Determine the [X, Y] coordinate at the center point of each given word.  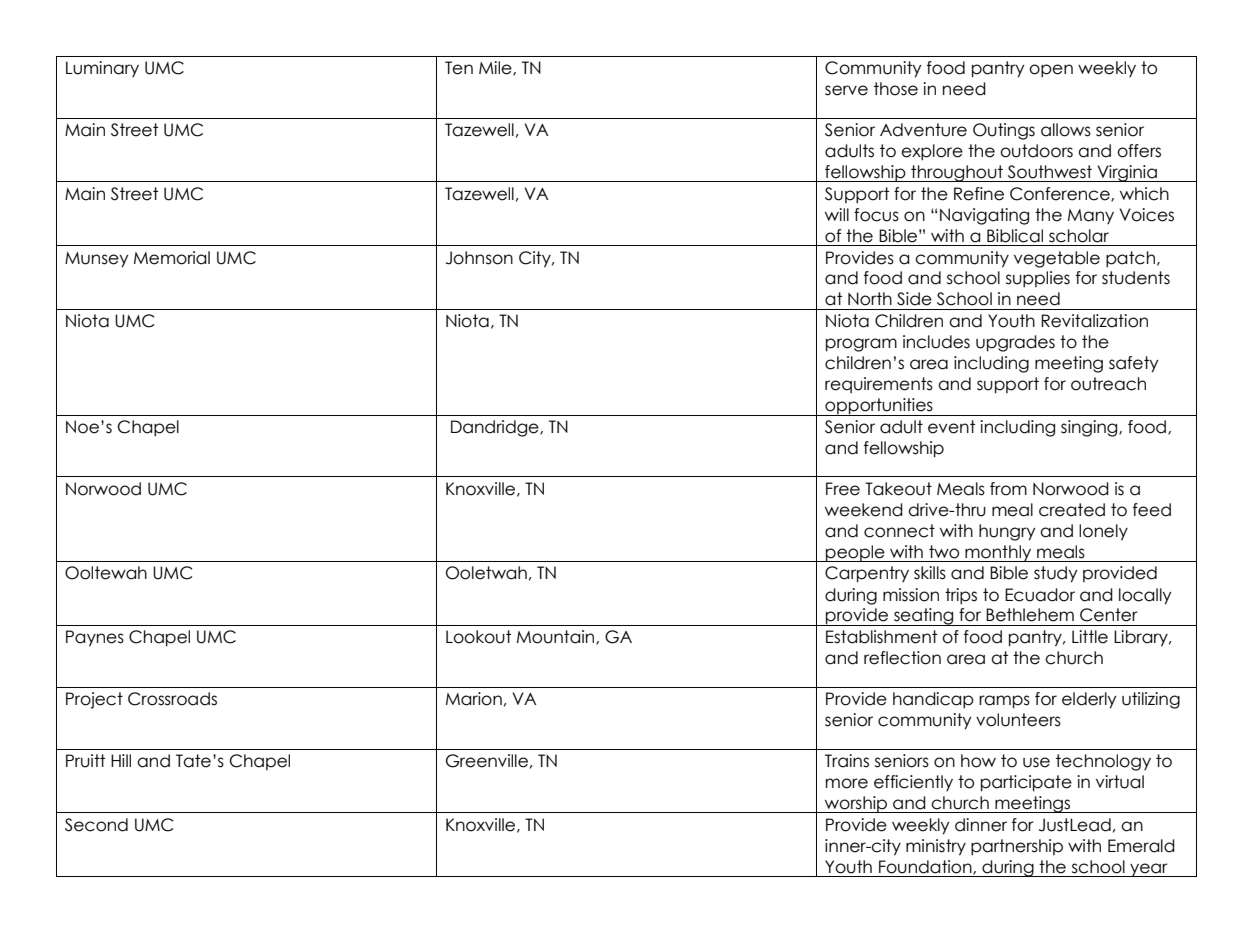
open [1051, 71]
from [1008, 489]
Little [1090, 637]
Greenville [487, 761]
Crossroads [172, 699]
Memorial [172, 258]
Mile [496, 68]
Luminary [102, 69]
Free [843, 489]
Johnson [479, 258]
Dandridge [496, 428]
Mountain [557, 637]
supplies [1038, 279]
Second [96, 825]
